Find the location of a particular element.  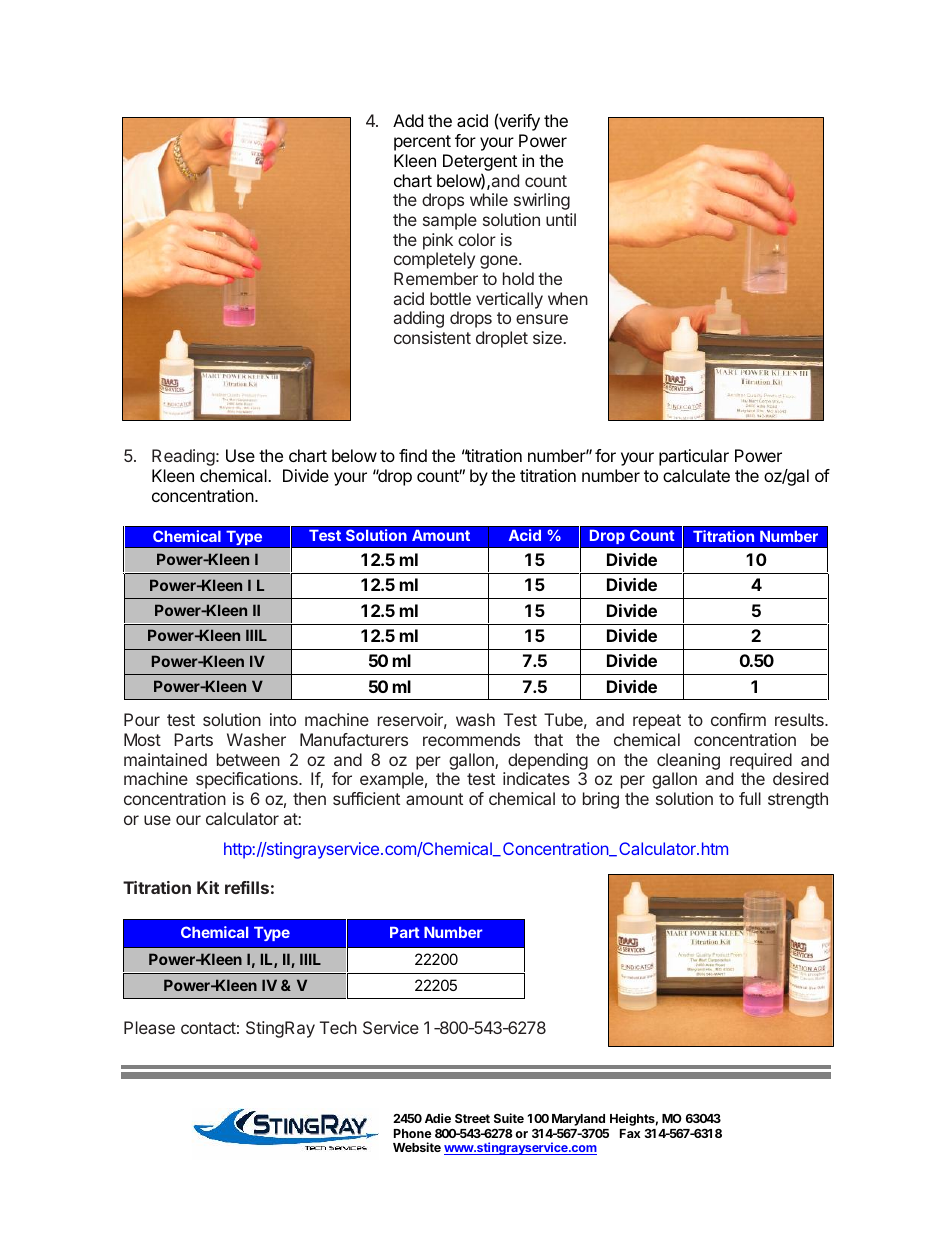

find is located at coordinates (413, 455).
